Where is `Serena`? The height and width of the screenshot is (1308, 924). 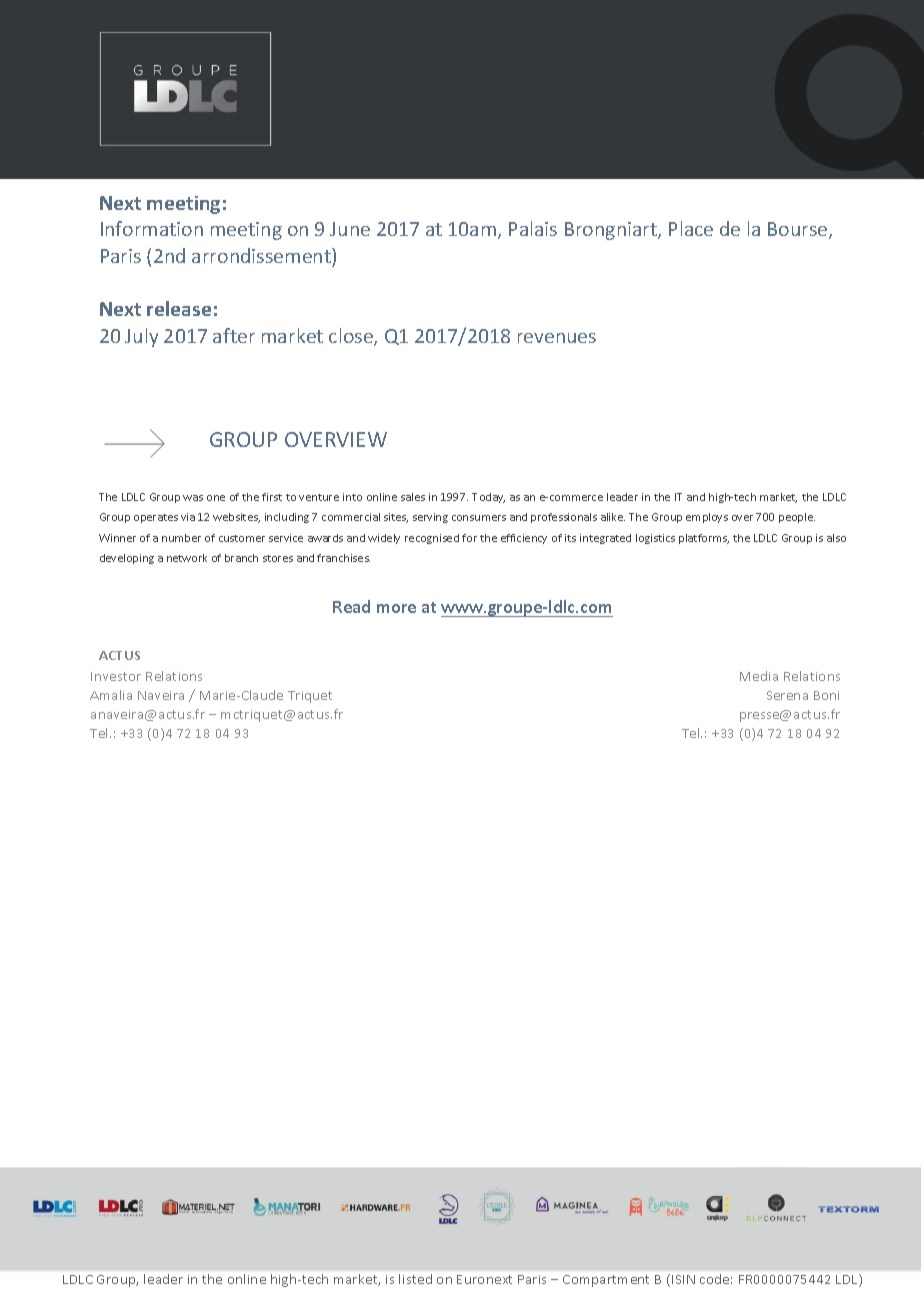
Serena is located at coordinates (787, 695).
